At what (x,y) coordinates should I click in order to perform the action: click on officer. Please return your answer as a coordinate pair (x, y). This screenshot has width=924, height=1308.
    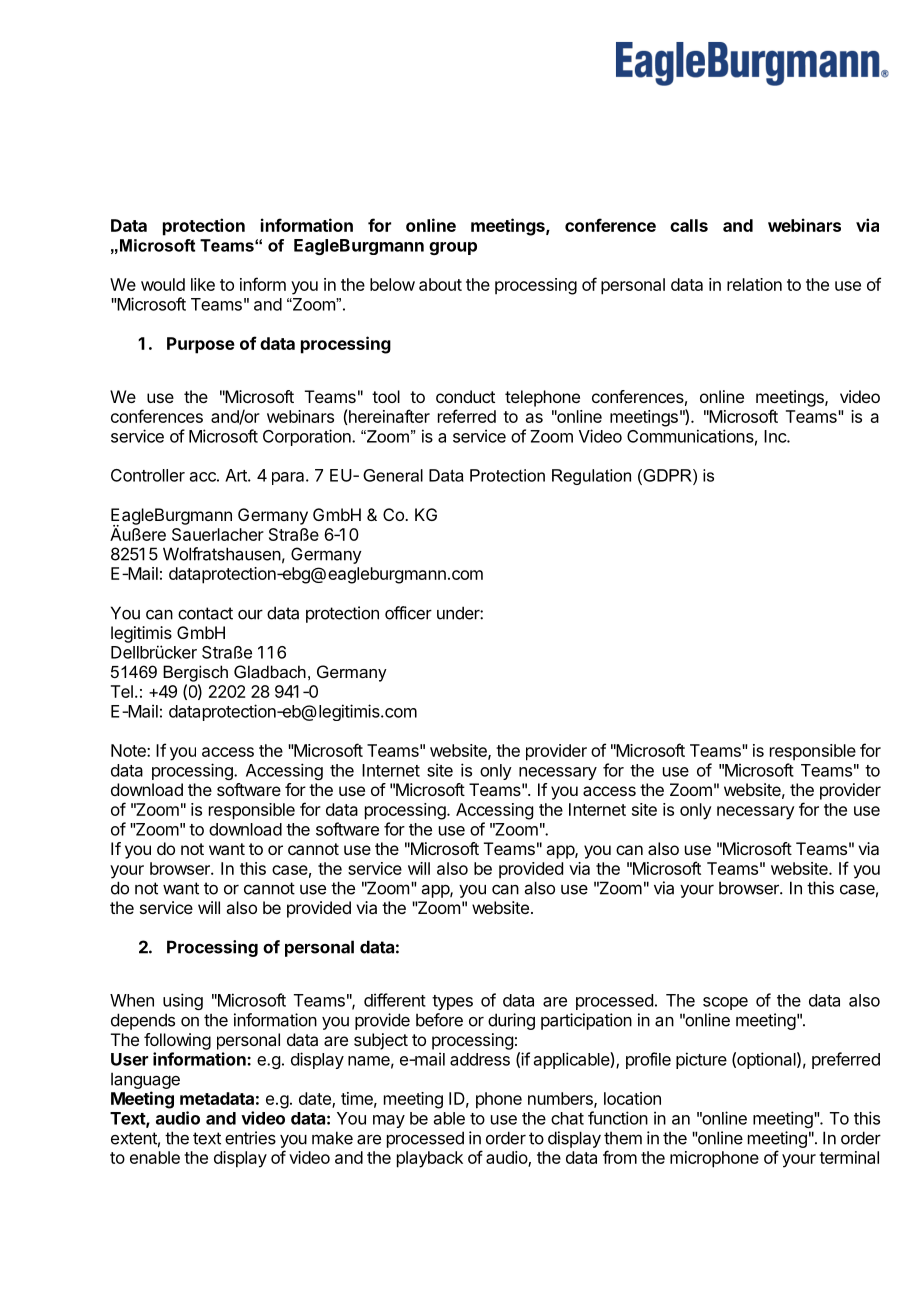
    Looking at the image, I should click on (408, 613).
